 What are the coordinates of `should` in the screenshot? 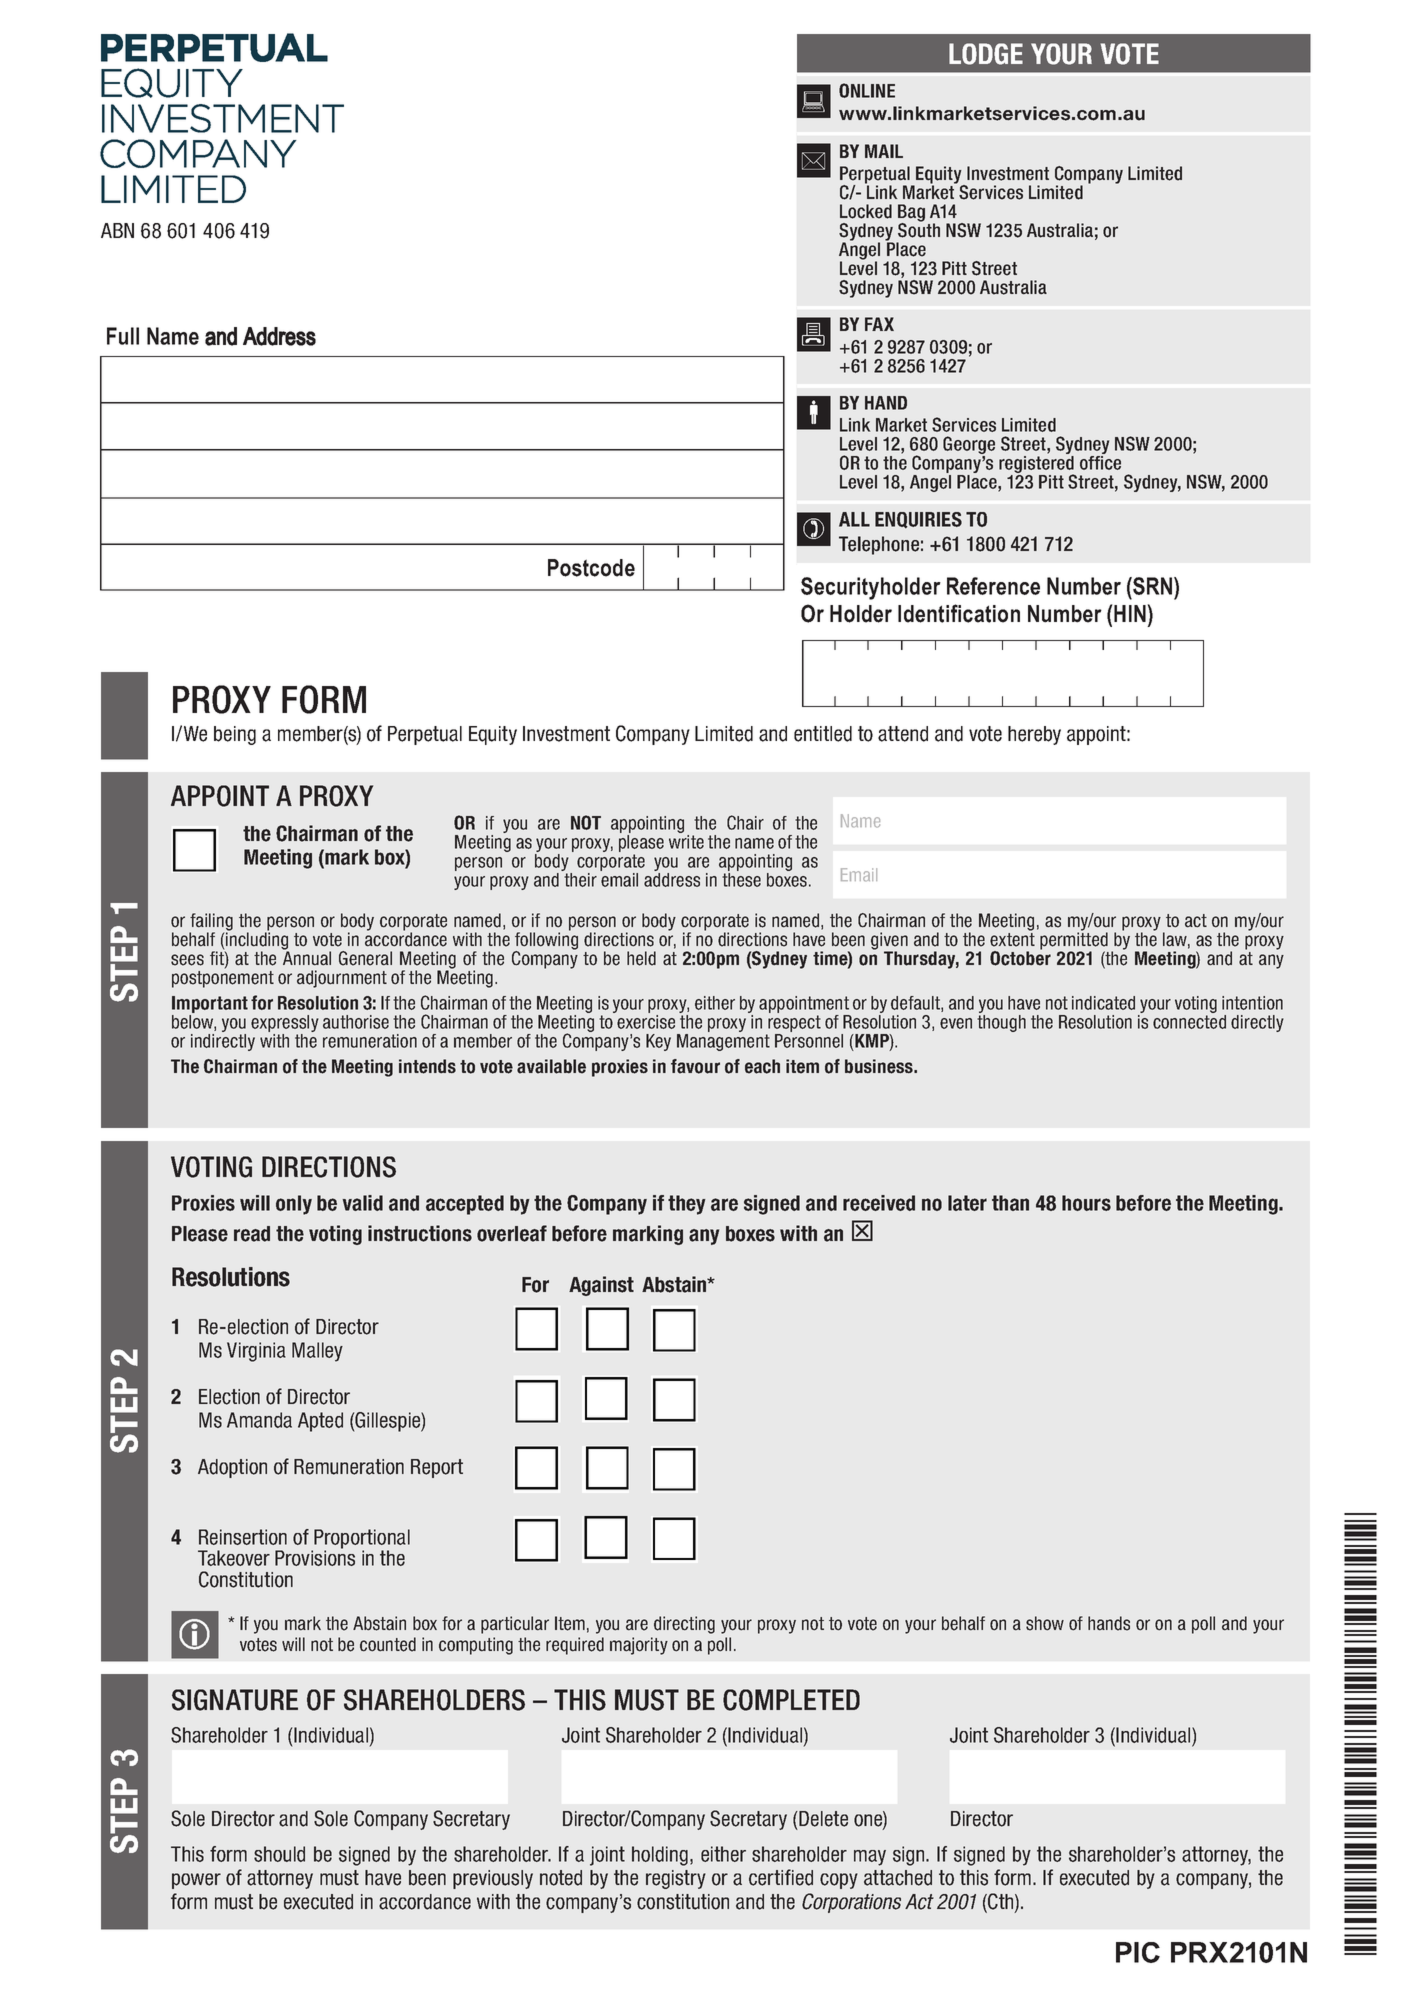 It's located at (279, 1854).
